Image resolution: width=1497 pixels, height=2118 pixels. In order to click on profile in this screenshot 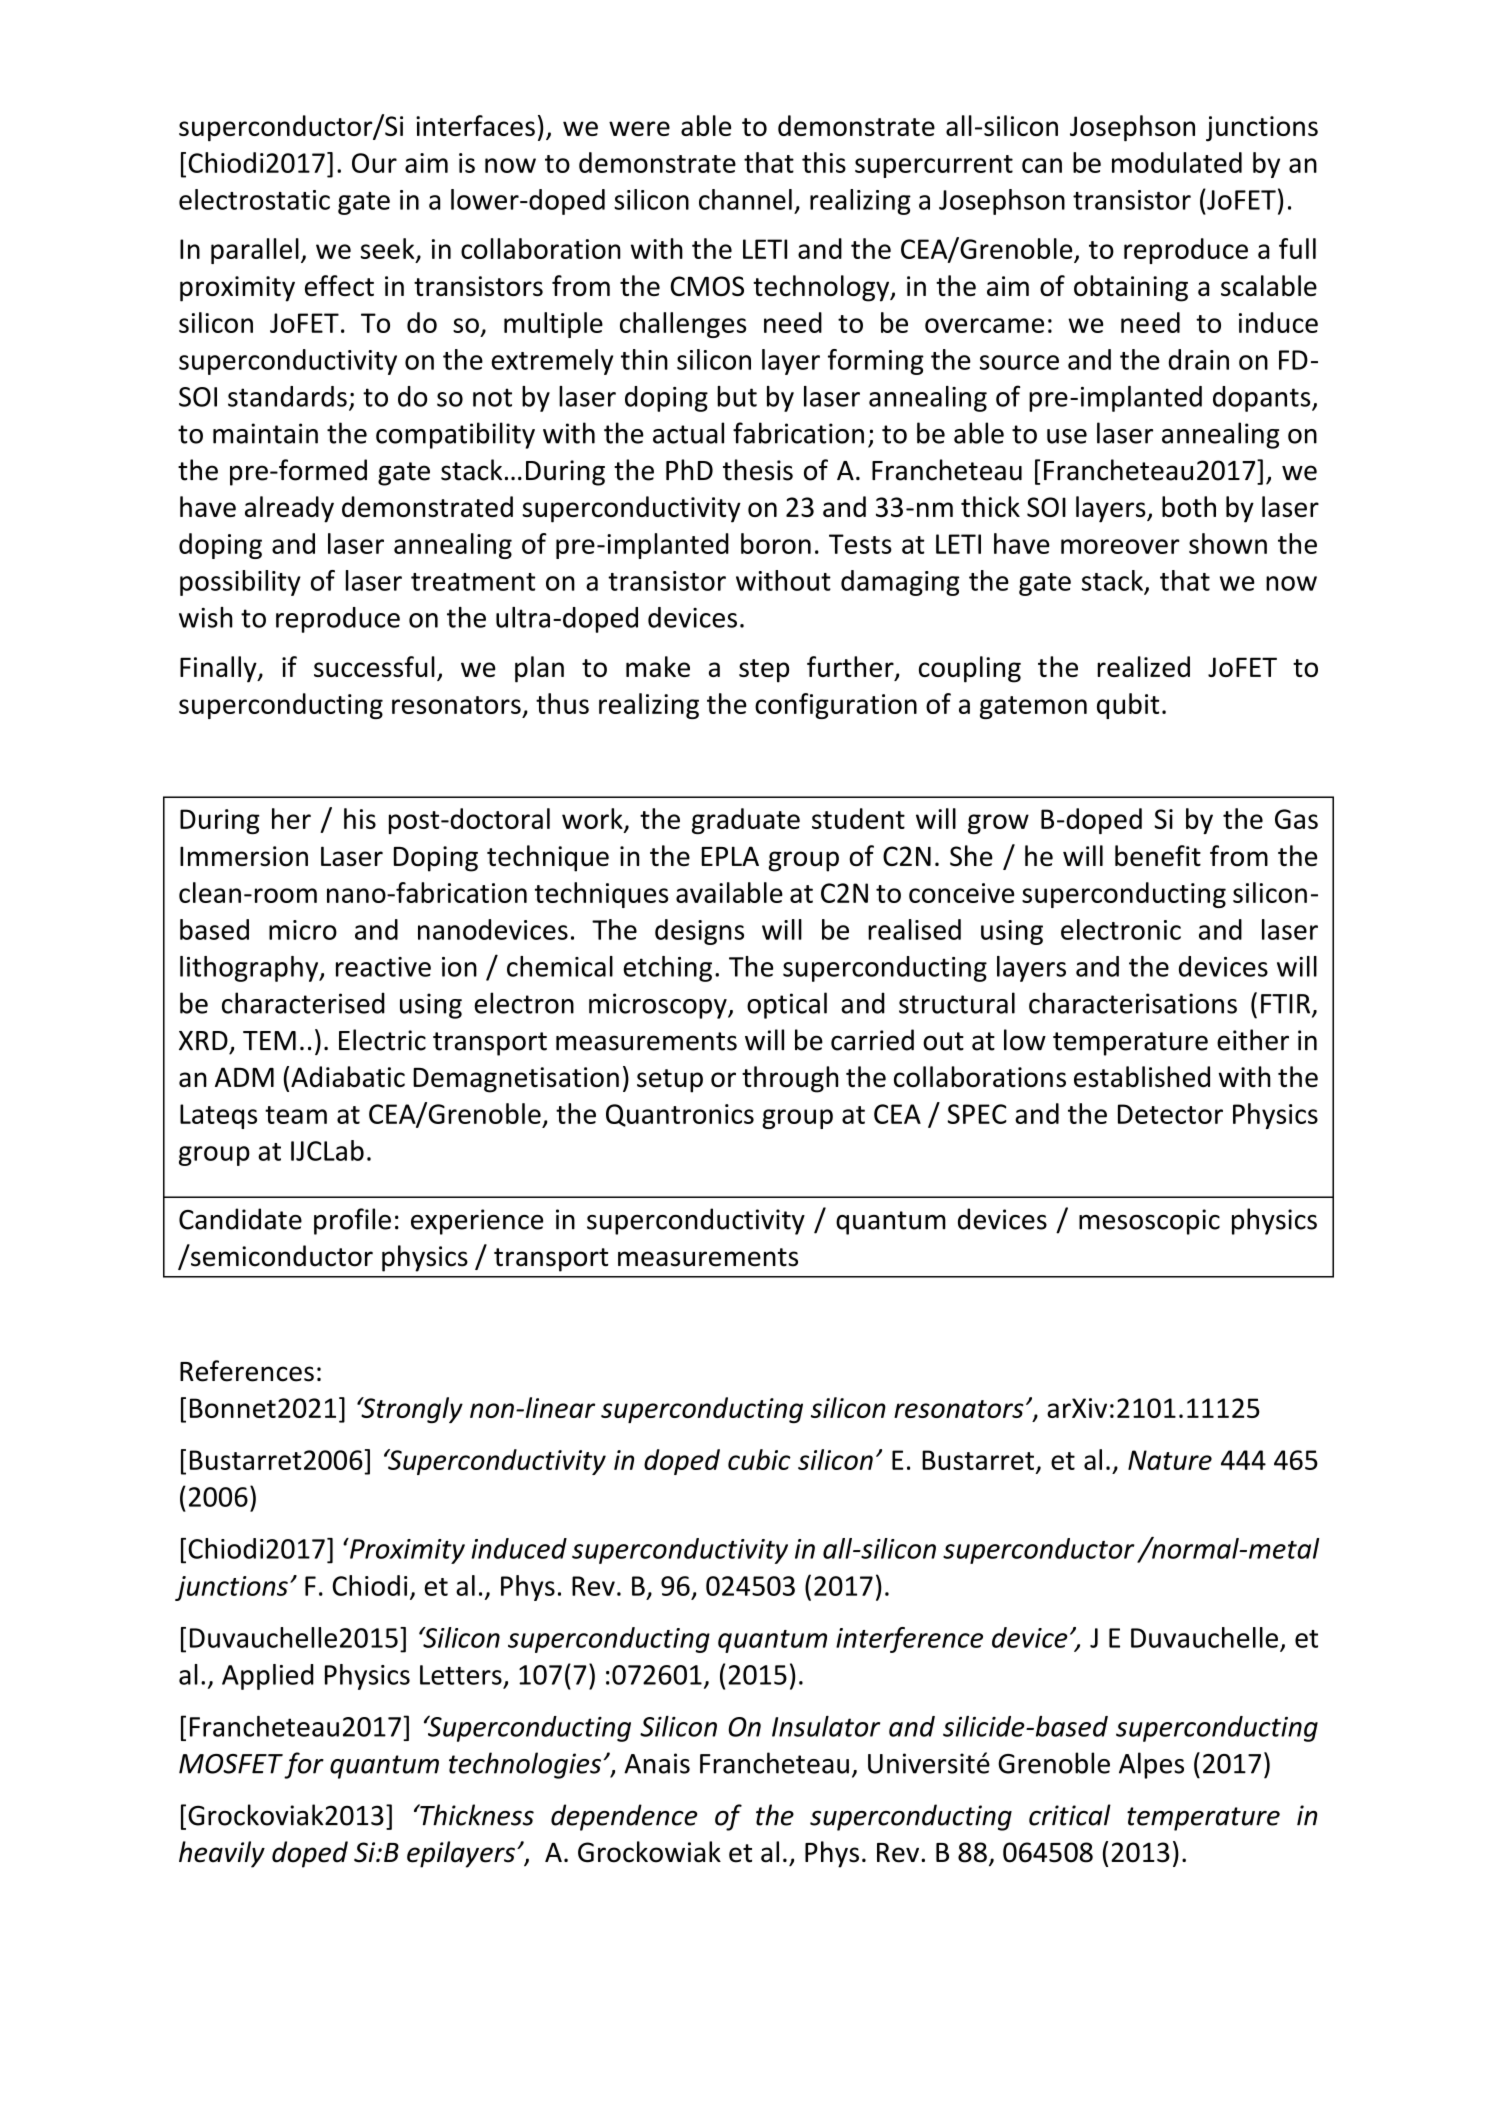, I will do `click(352, 1221)`.
